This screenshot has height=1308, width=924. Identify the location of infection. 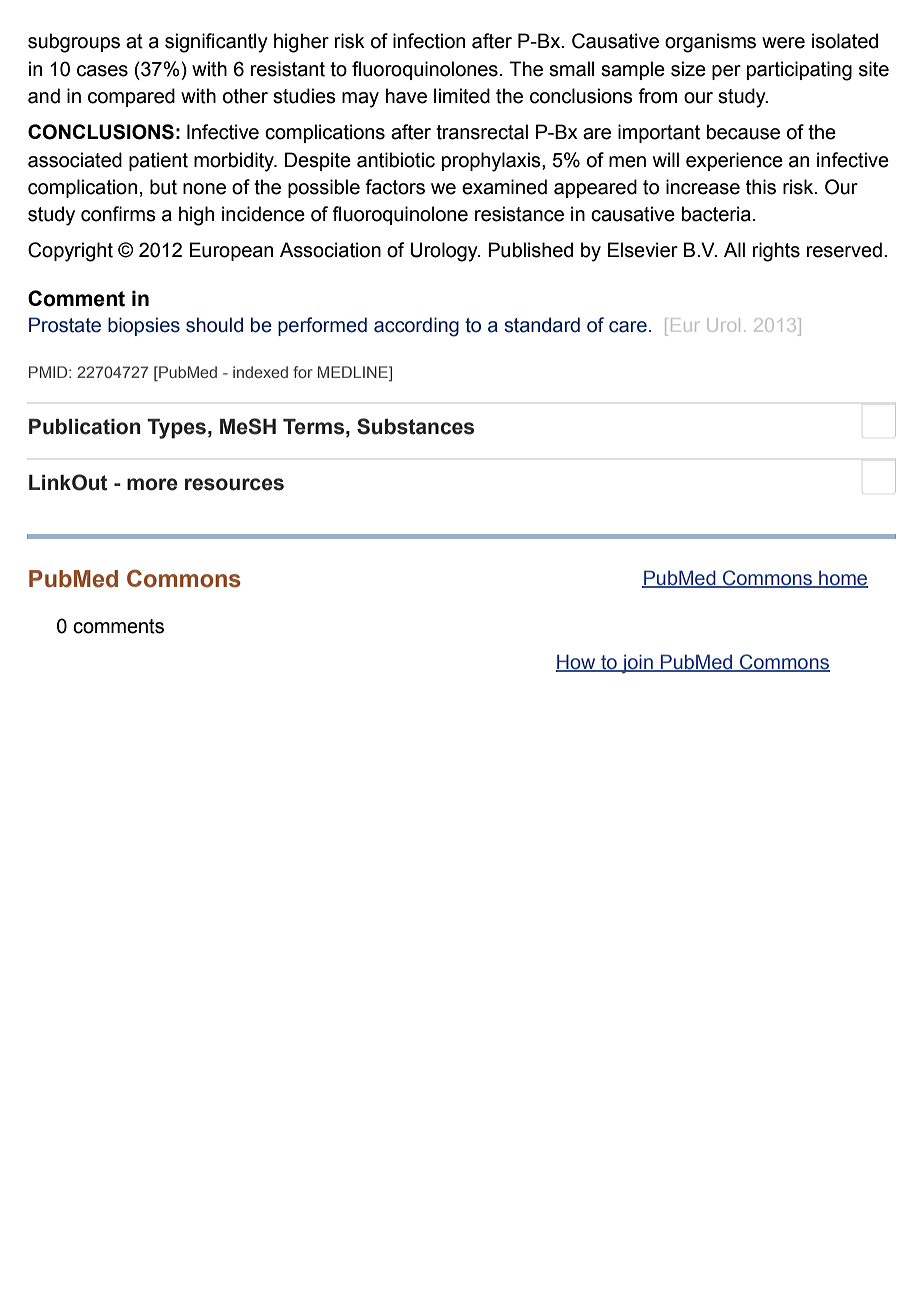
(429, 41).
